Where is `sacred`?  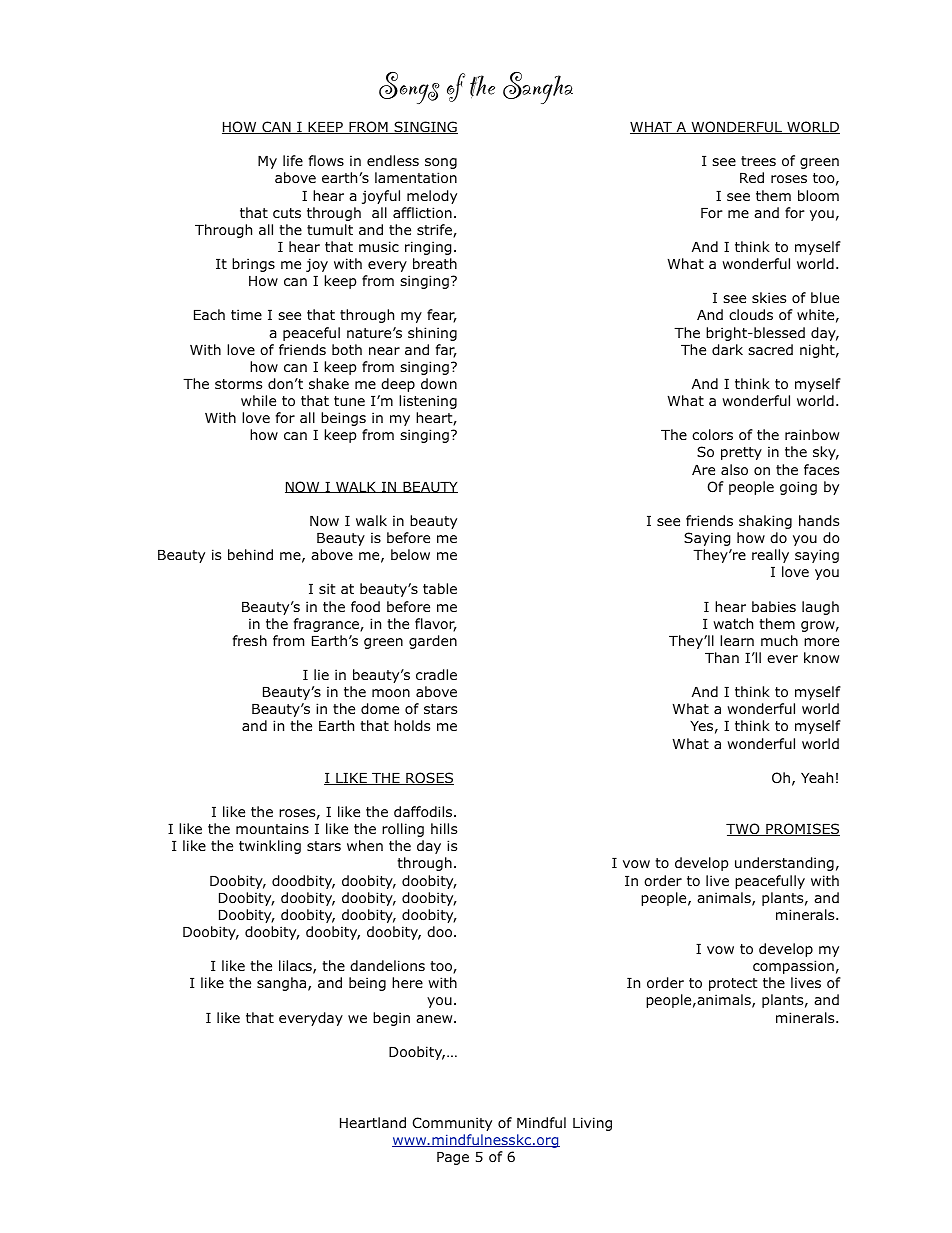 sacred is located at coordinates (770, 349).
